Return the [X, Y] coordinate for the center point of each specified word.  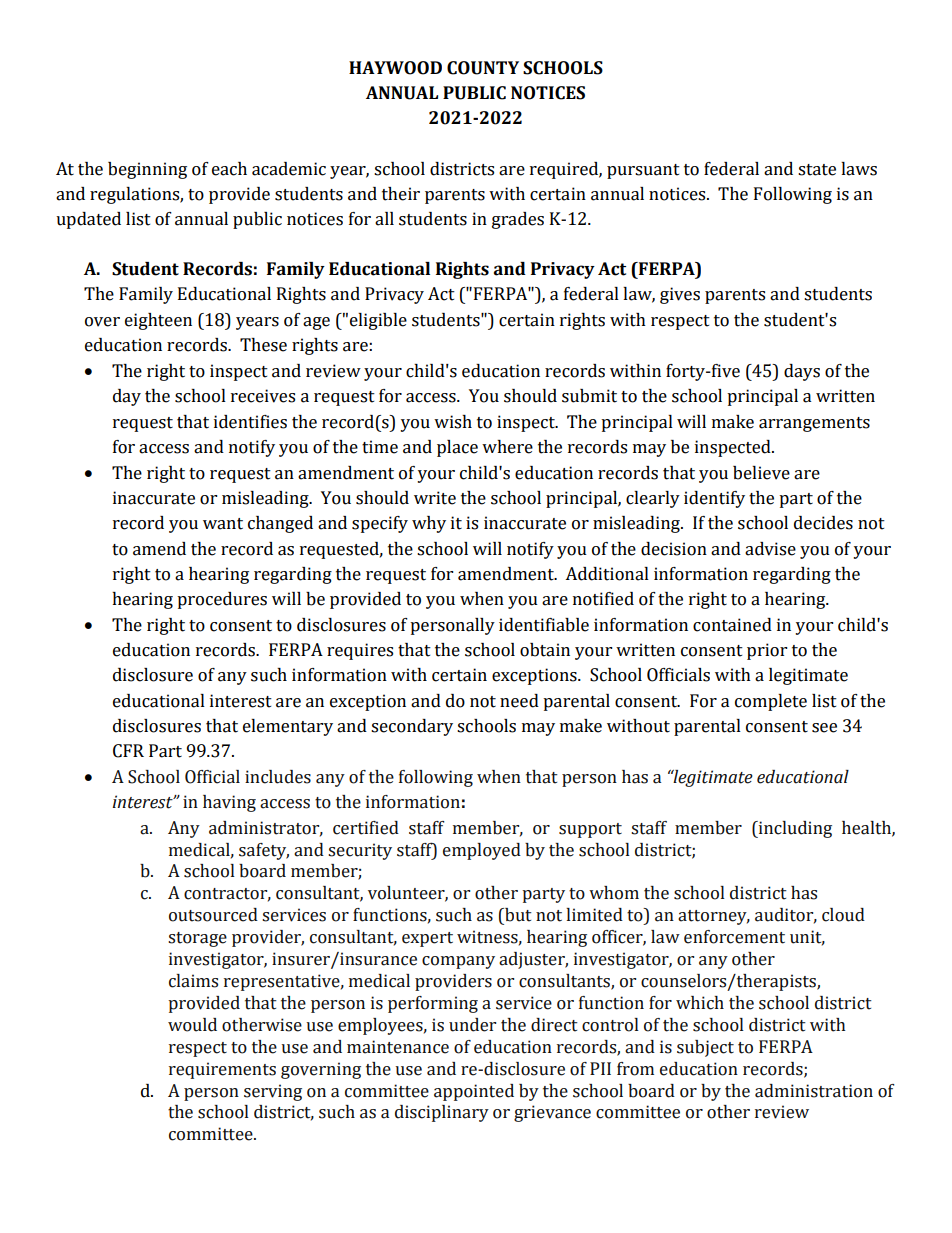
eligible [378, 321]
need [519, 701]
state [817, 170]
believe [761, 473]
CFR [128, 751]
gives [680, 295]
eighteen [158, 321]
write [435, 498]
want [223, 524]
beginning [147, 170]
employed [482, 851]
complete [771, 702]
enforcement [734, 937]
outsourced [213, 915]
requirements [222, 1070]
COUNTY [483, 68]
